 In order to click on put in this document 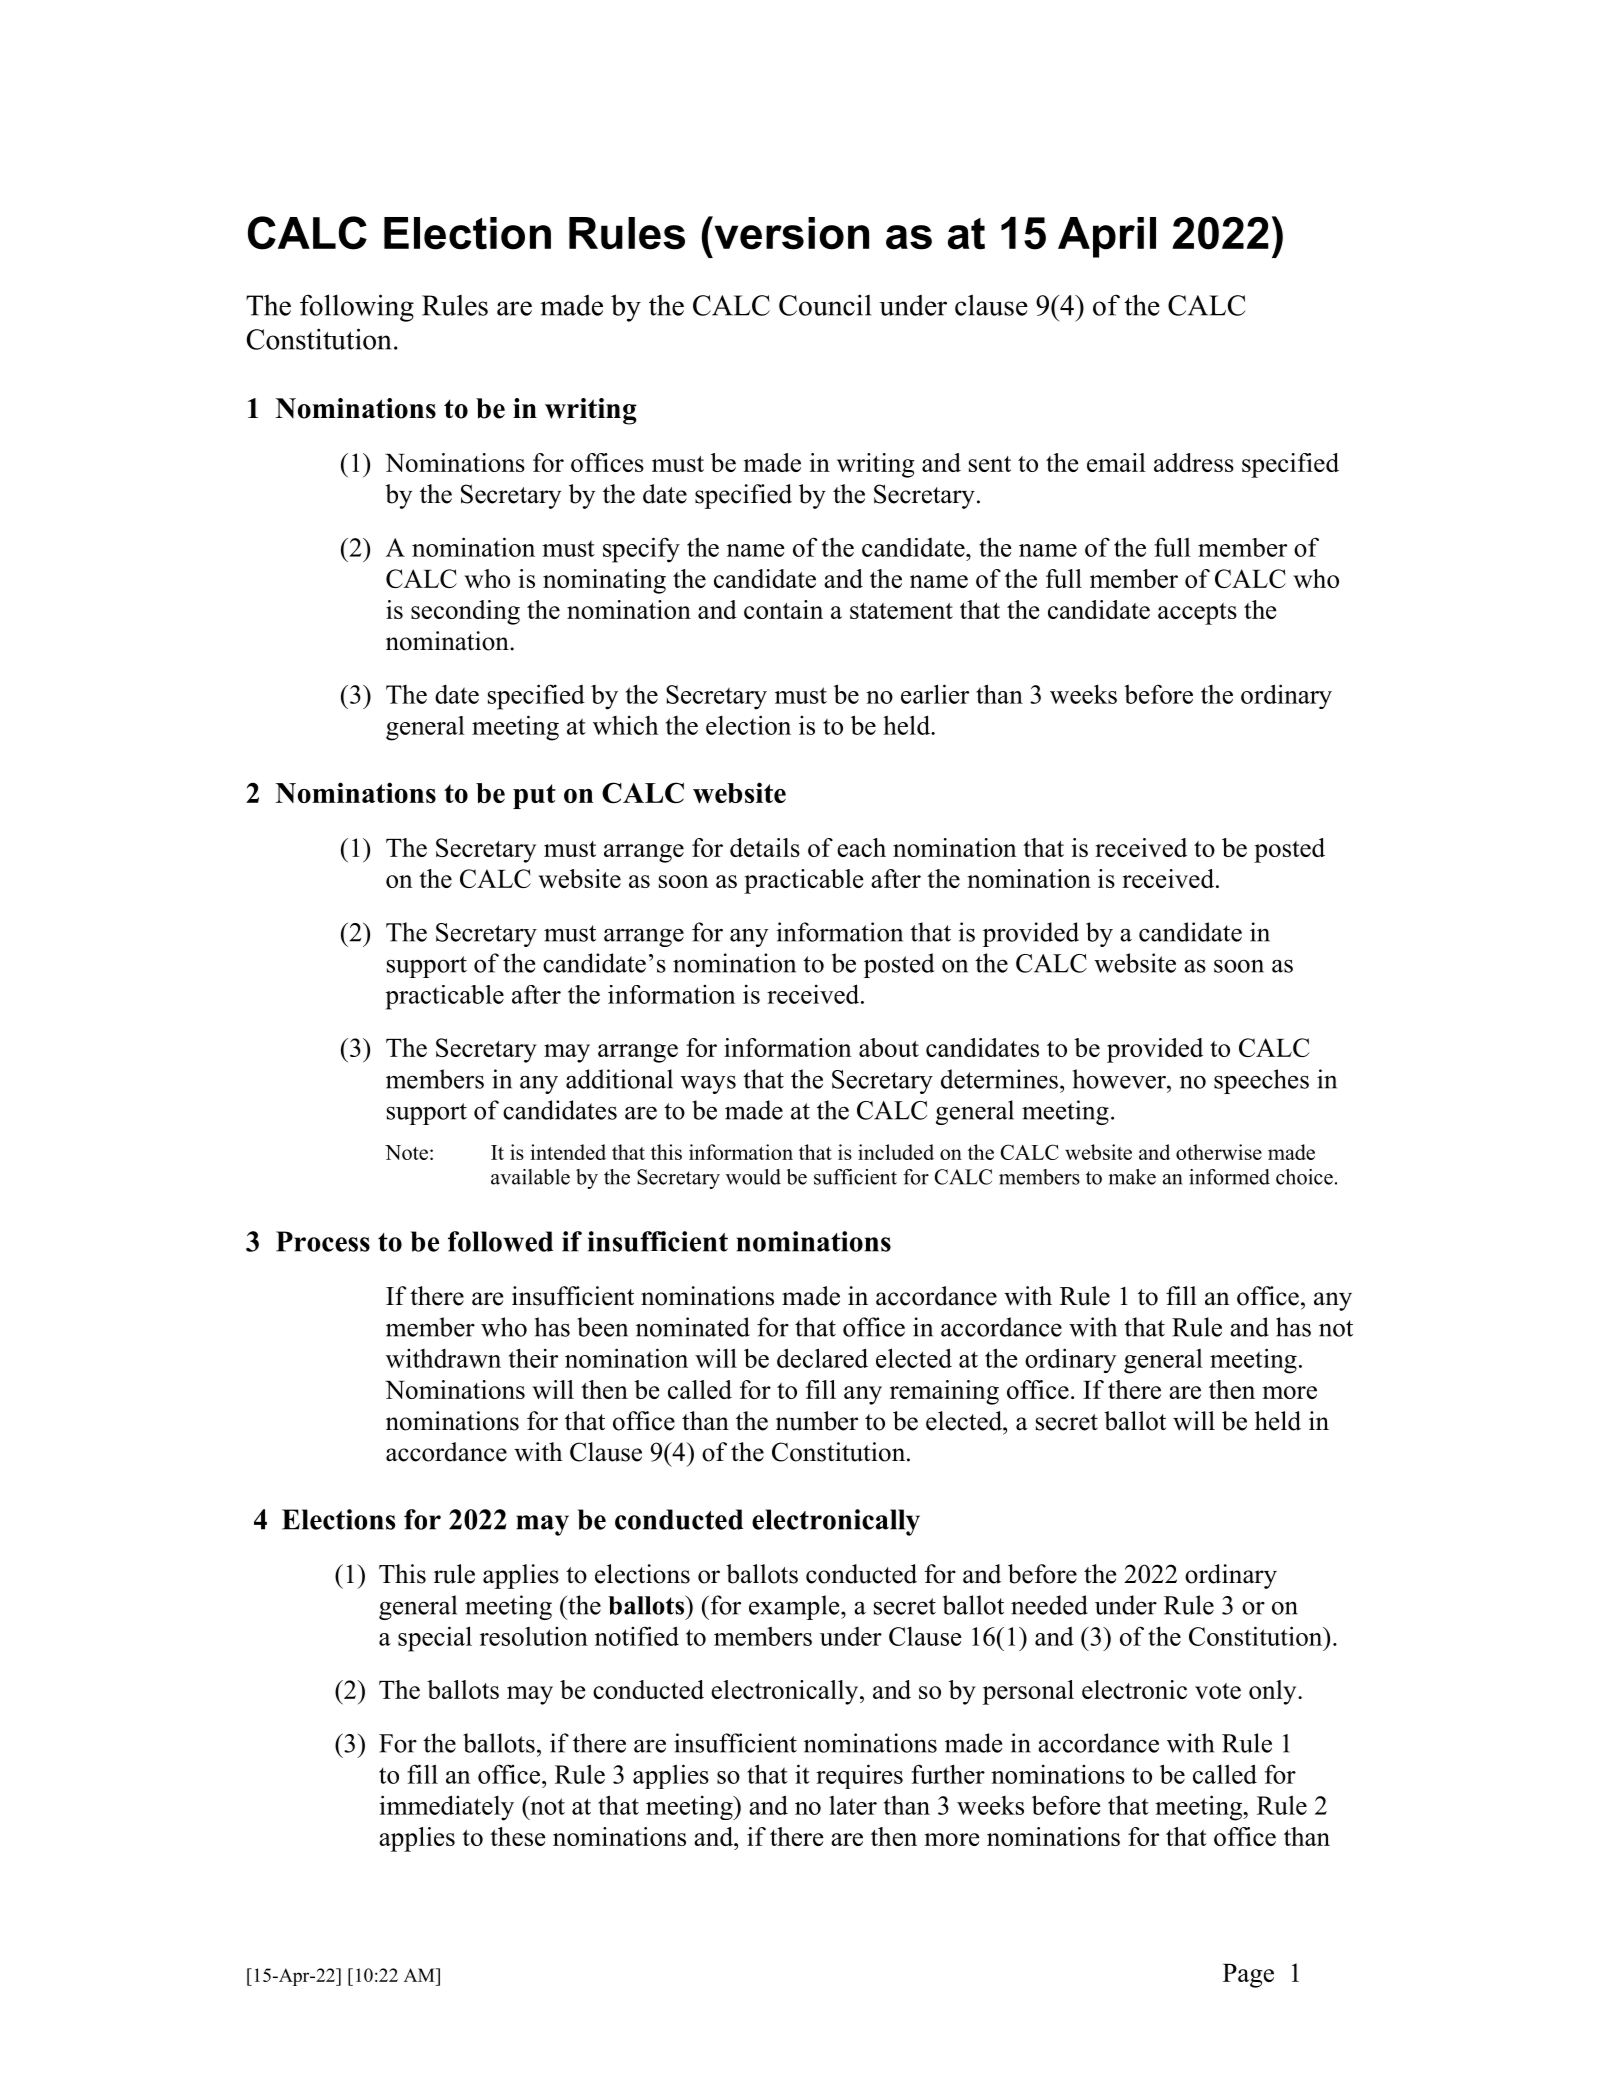, I will do `click(534, 796)`.
